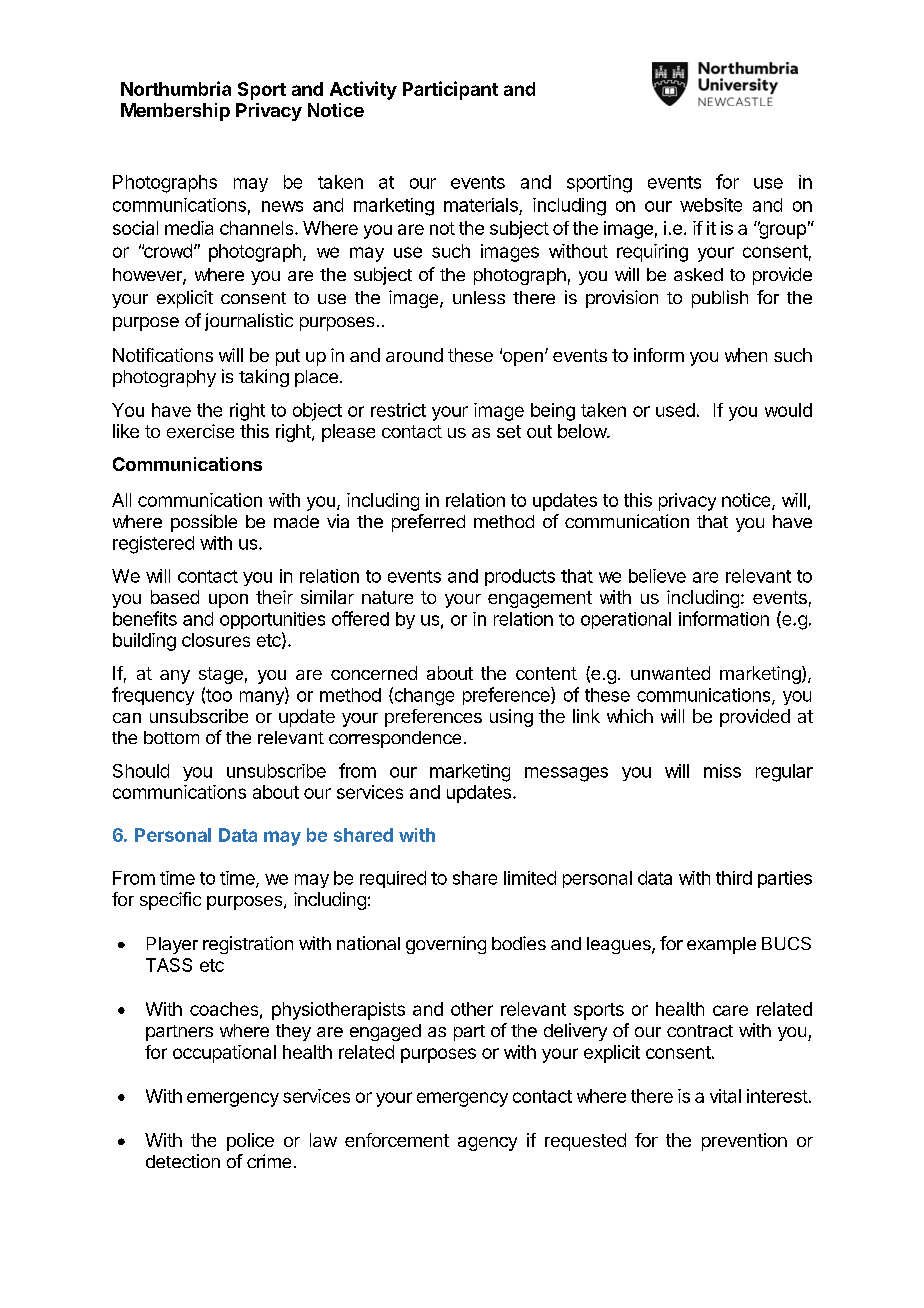 The image size is (924, 1308). Describe the element at coordinates (487, 1144) in the screenshot. I see `agency` at that location.
